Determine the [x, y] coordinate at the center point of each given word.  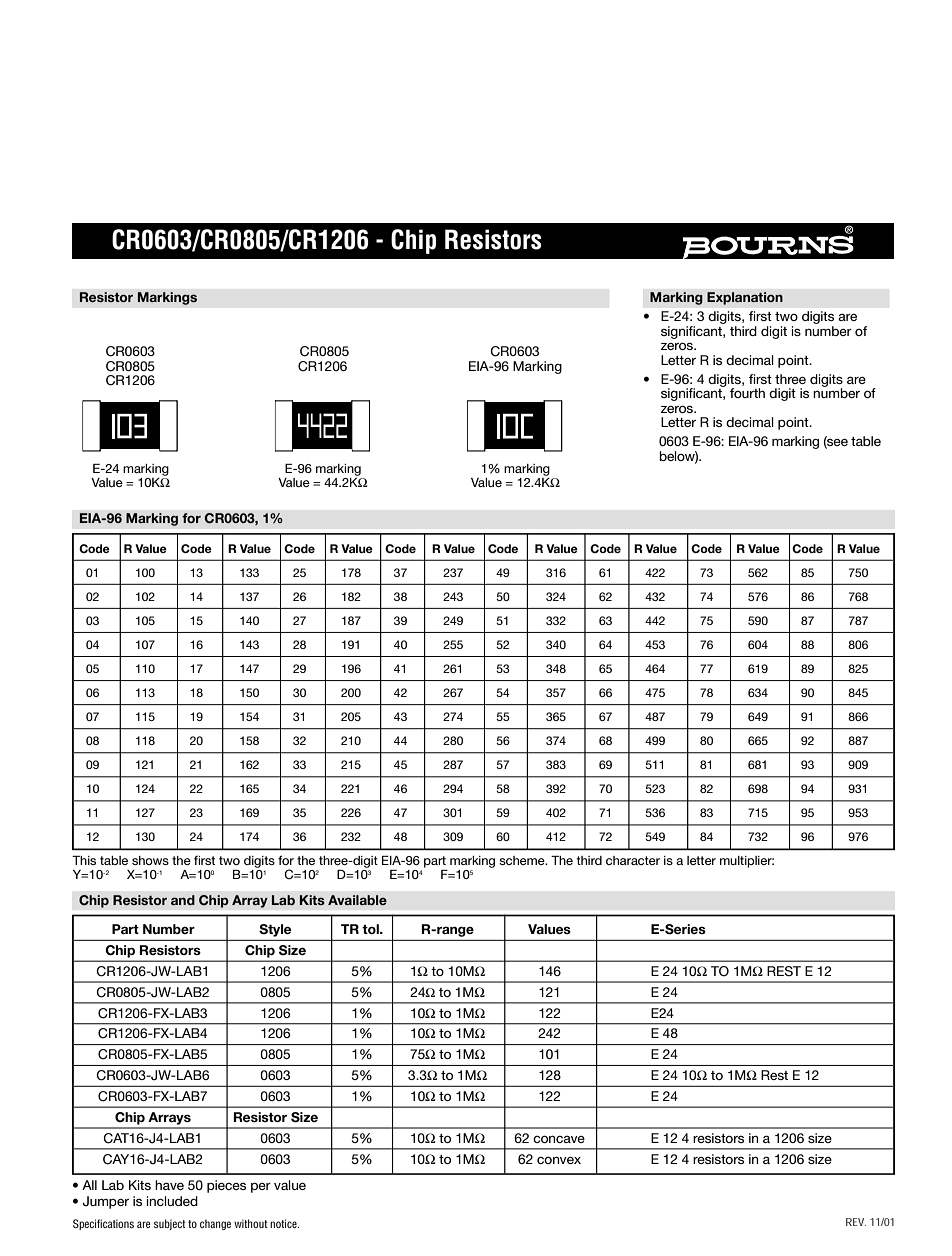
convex [559, 1160]
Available [357, 900]
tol [371, 929]
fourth [747, 393]
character [633, 860]
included [172, 1201]
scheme [523, 860]
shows [150, 860]
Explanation [745, 298]
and [183, 900]
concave [559, 1139]
